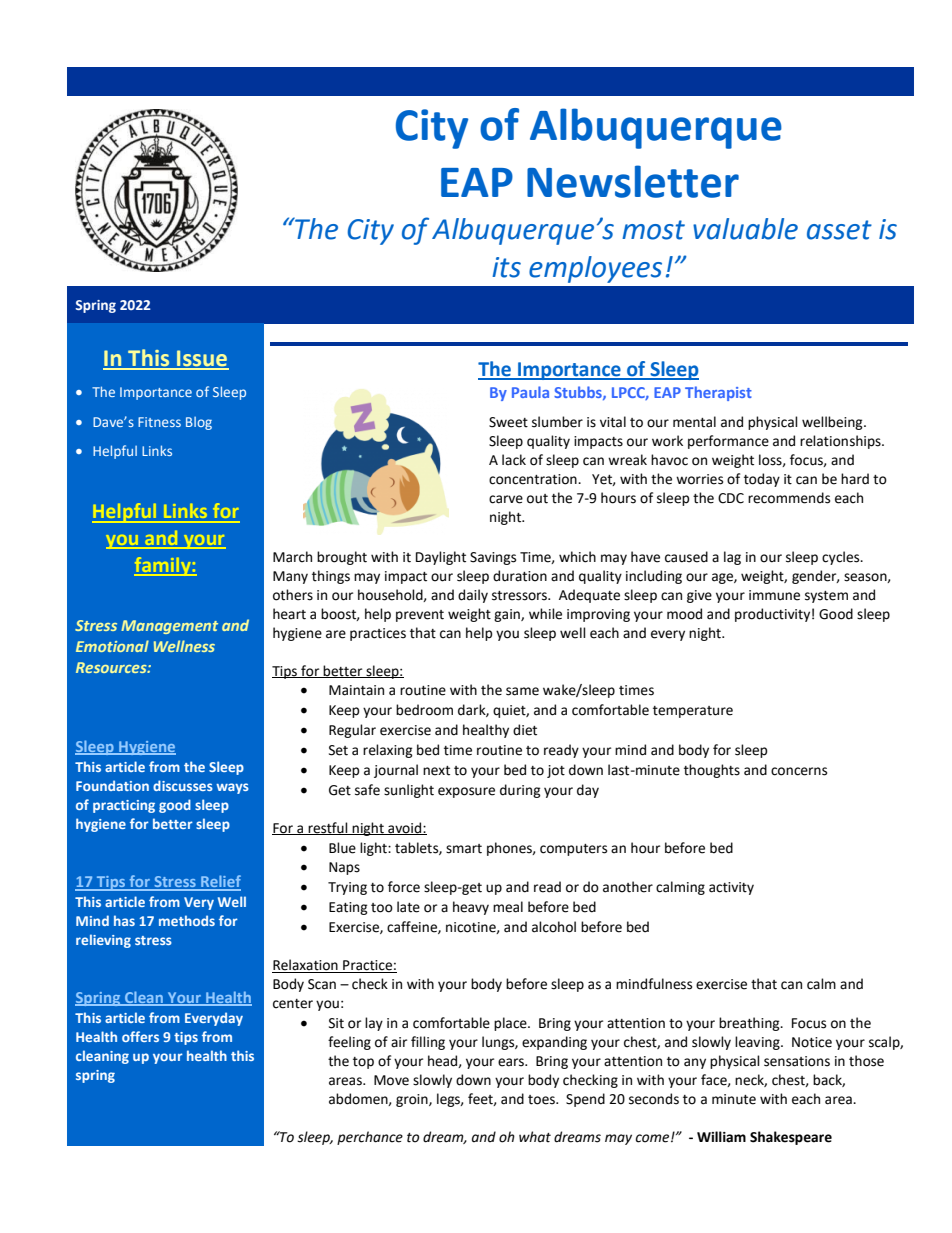 Image resolution: width=952 pixels, height=1233 pixels. I want to click on carve, so click(506, 499).
